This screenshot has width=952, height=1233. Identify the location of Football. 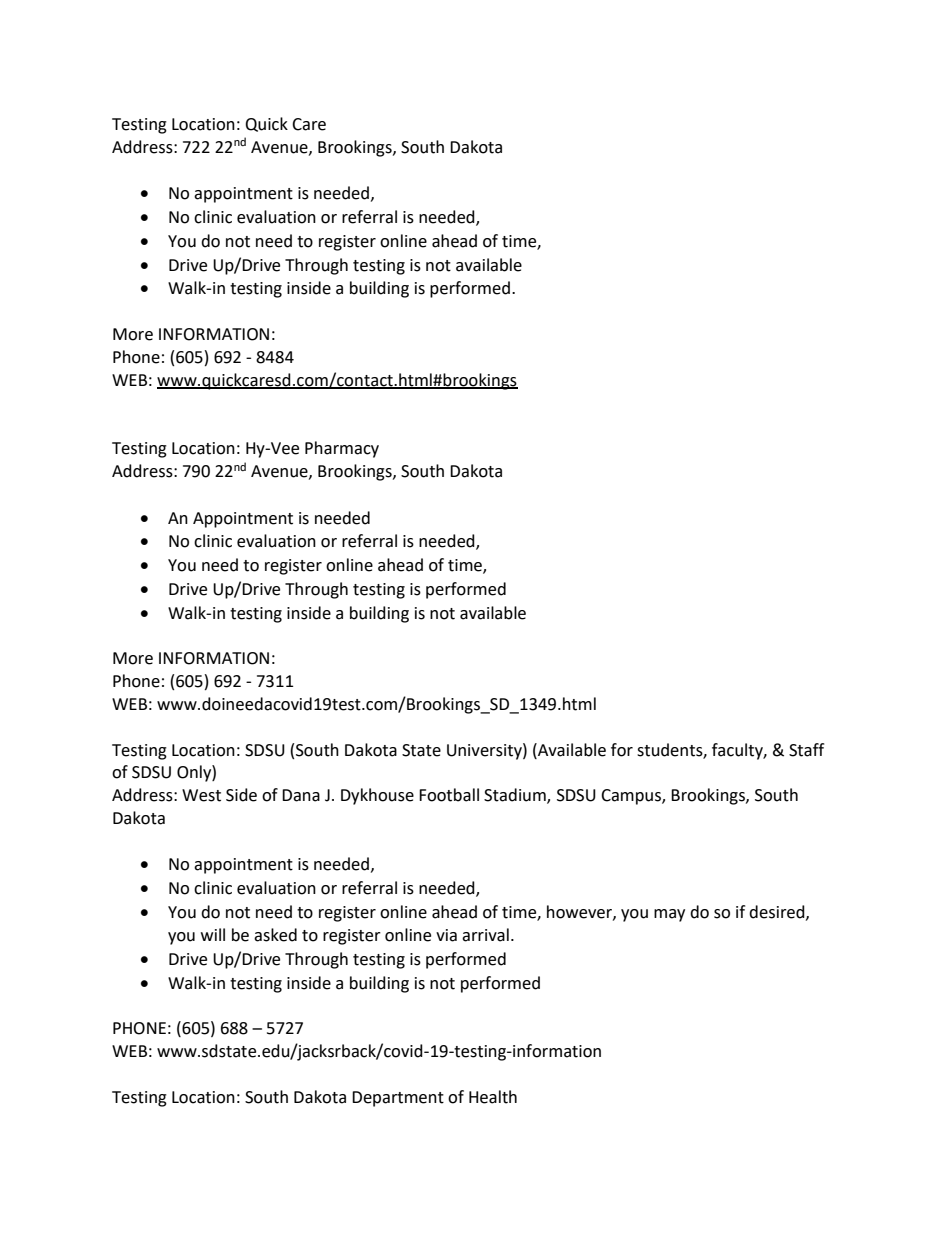
(449, 795).
